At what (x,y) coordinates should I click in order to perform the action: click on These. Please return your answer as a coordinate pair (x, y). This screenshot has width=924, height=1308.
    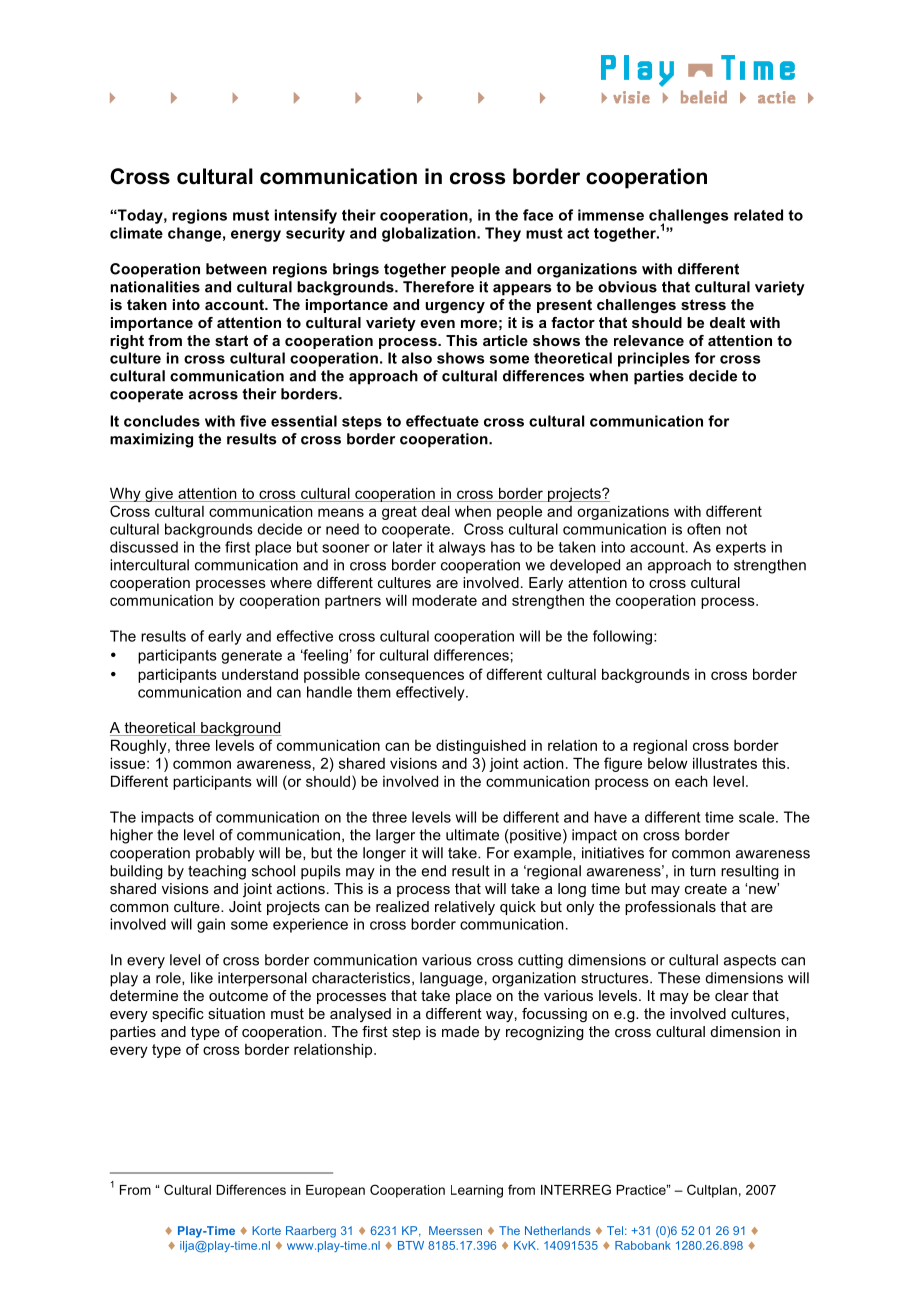
    Looking at the image, I should click on (679, 978).
